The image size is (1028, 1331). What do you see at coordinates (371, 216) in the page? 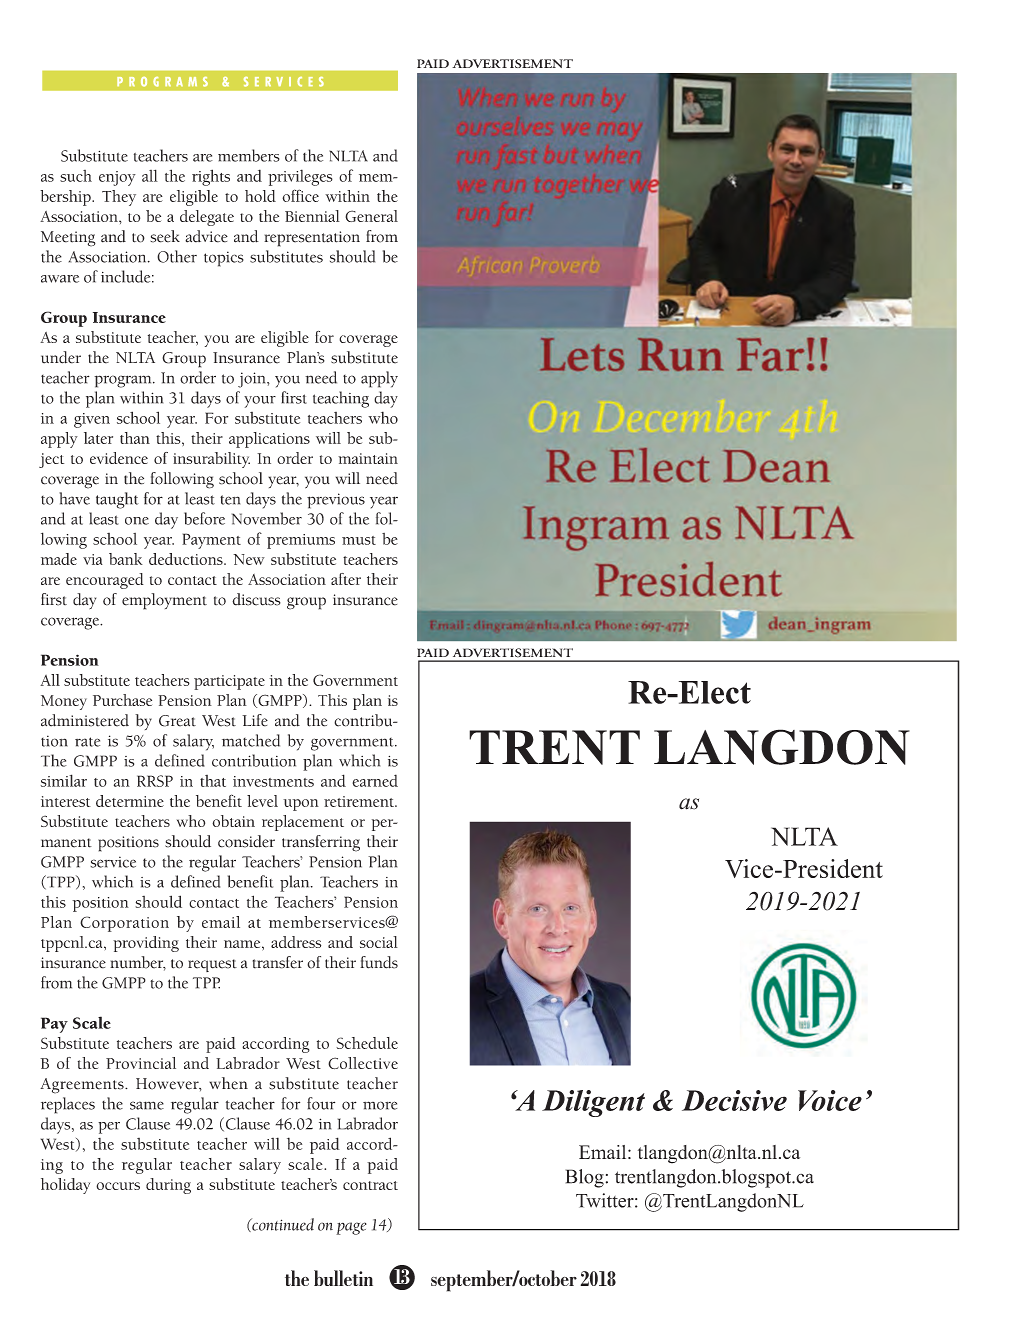
I see `General` at bounding box center [371, 216].
